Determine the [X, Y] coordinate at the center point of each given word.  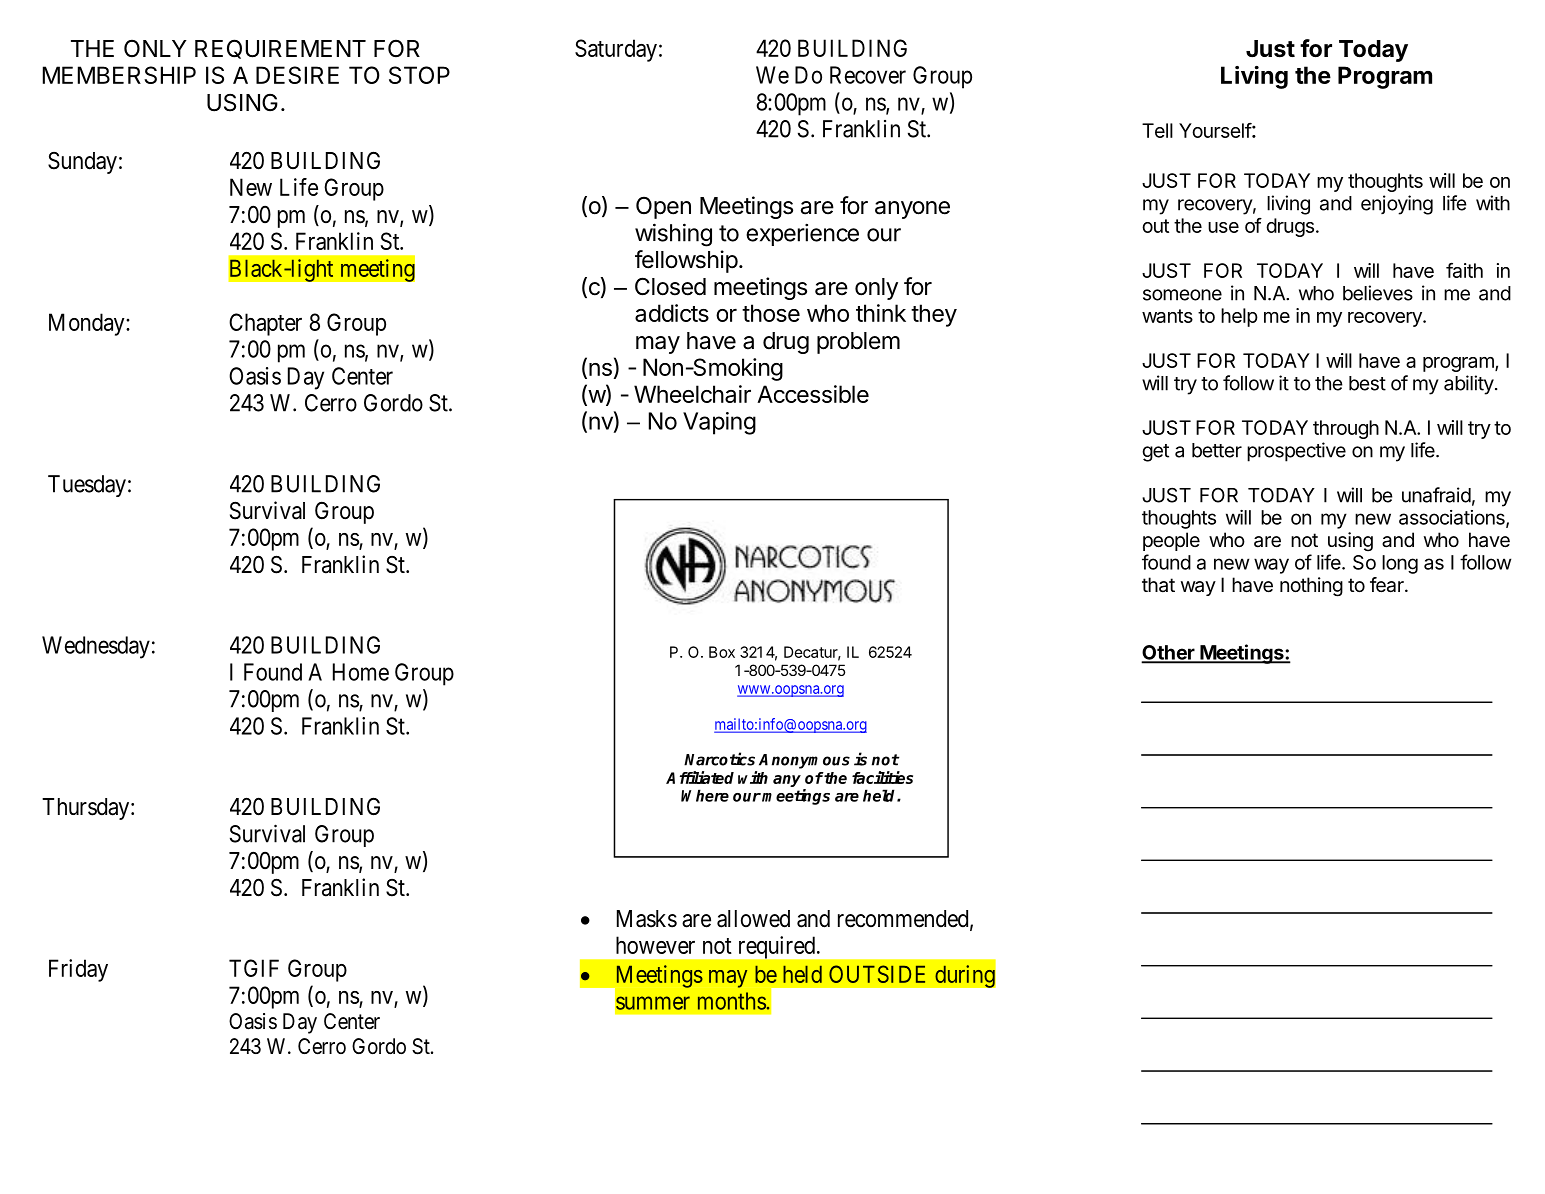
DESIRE [297, 75]
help [1239, 317]
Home [361, 672]
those [771, 313]
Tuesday [87, 486]
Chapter [265, 324]
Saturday [616, 50]
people [1171, 541]
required [777, 947]
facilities [882, 777]
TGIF [254, 968]
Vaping [719, 423]
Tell [1157, 130]
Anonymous [804, 761]
